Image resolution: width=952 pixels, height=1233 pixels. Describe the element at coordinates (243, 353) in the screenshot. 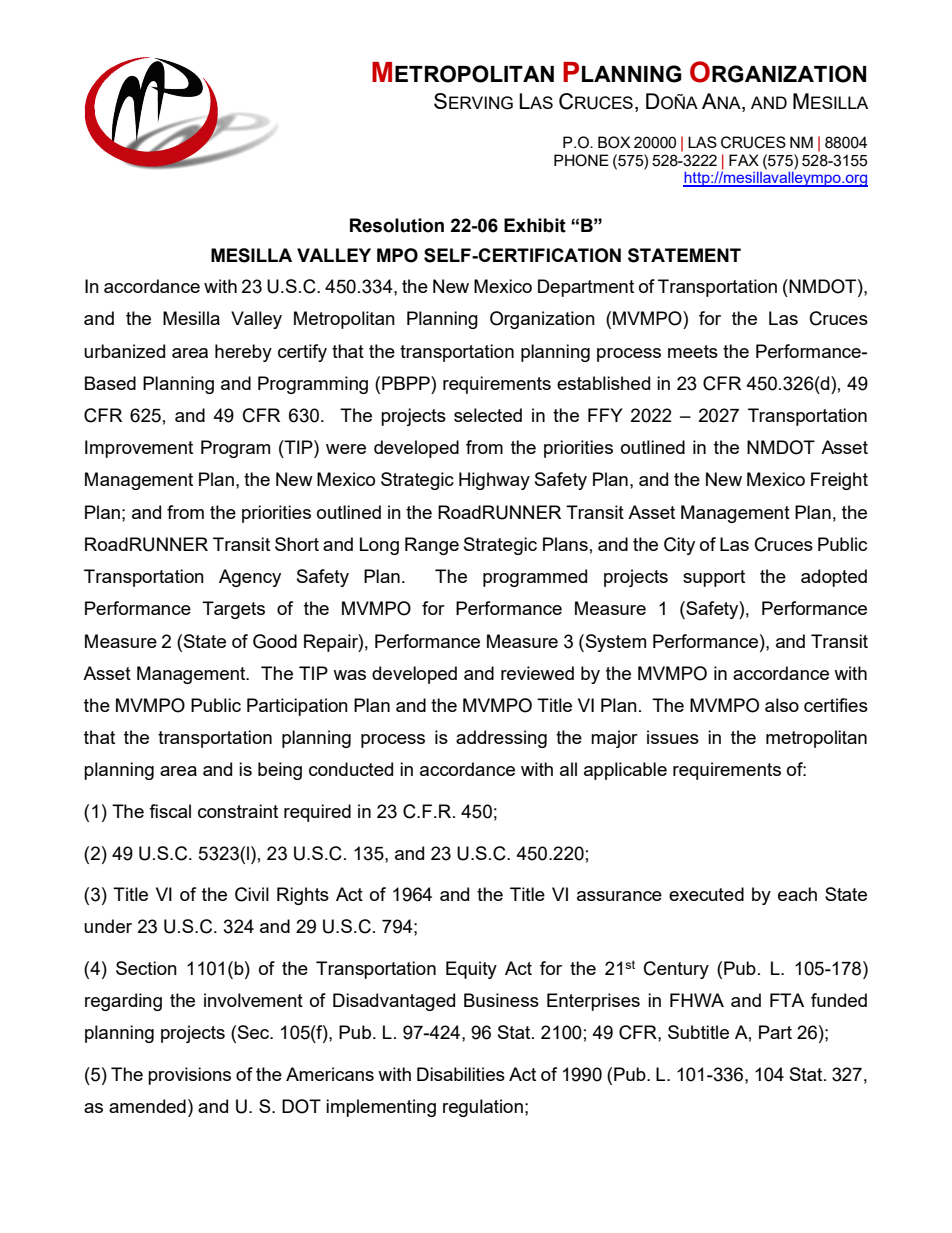

I see `hereby` at that location.
